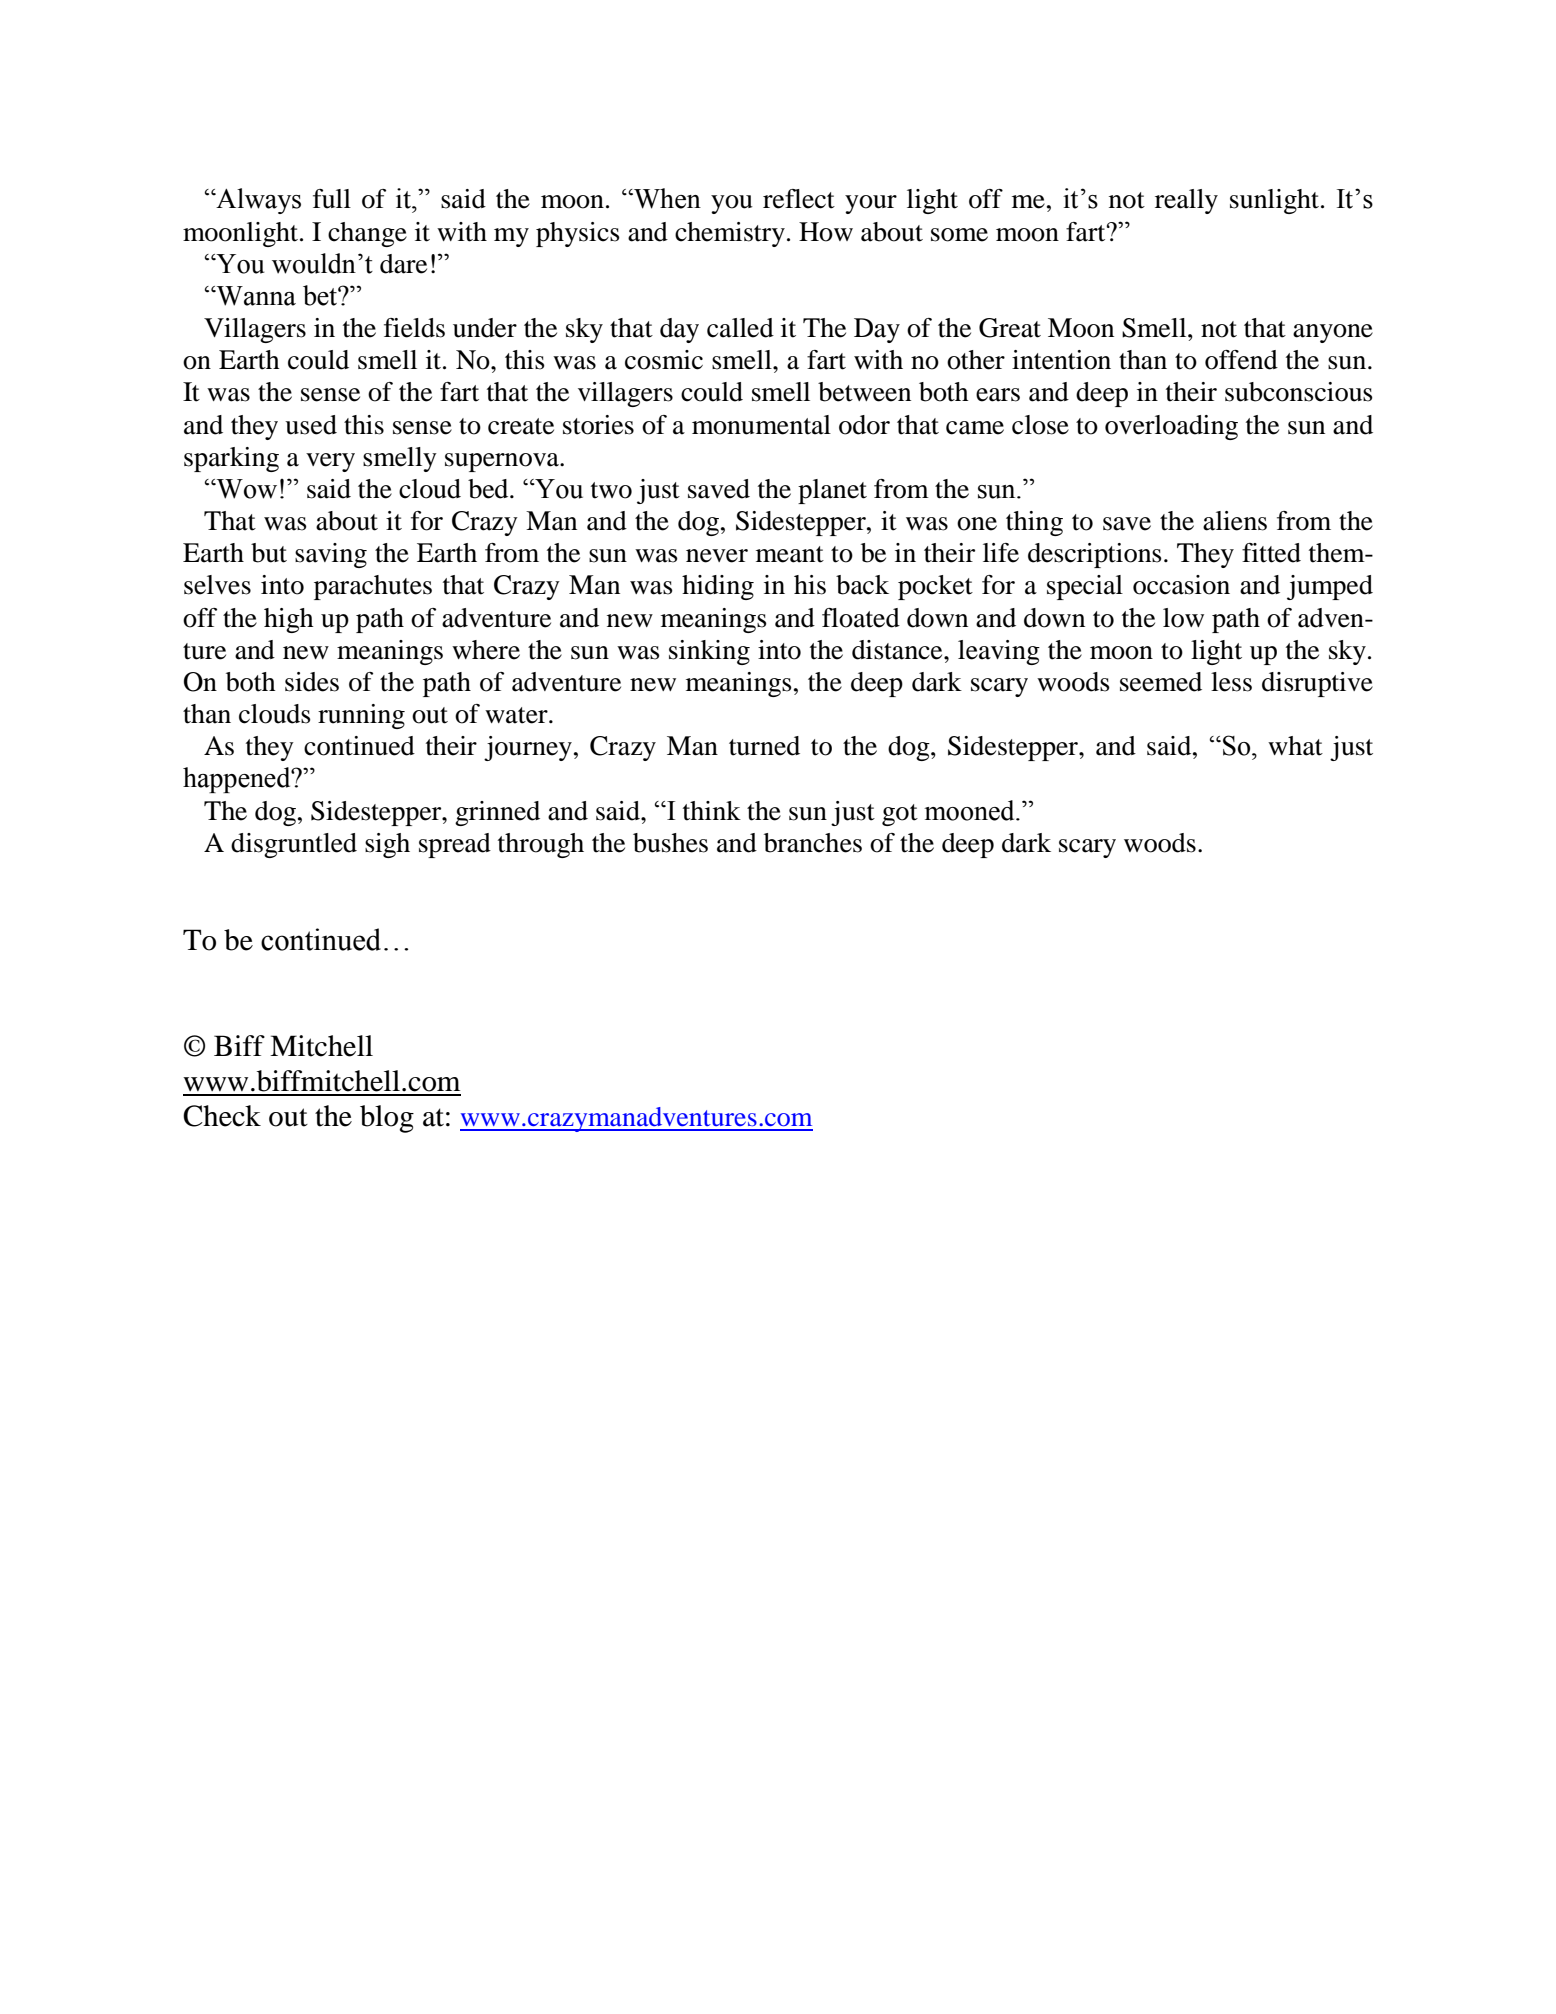 This image has height=2014, width=1556. Describe the element at coordinates (331, 555) in the image. I see `saving` at that location.
